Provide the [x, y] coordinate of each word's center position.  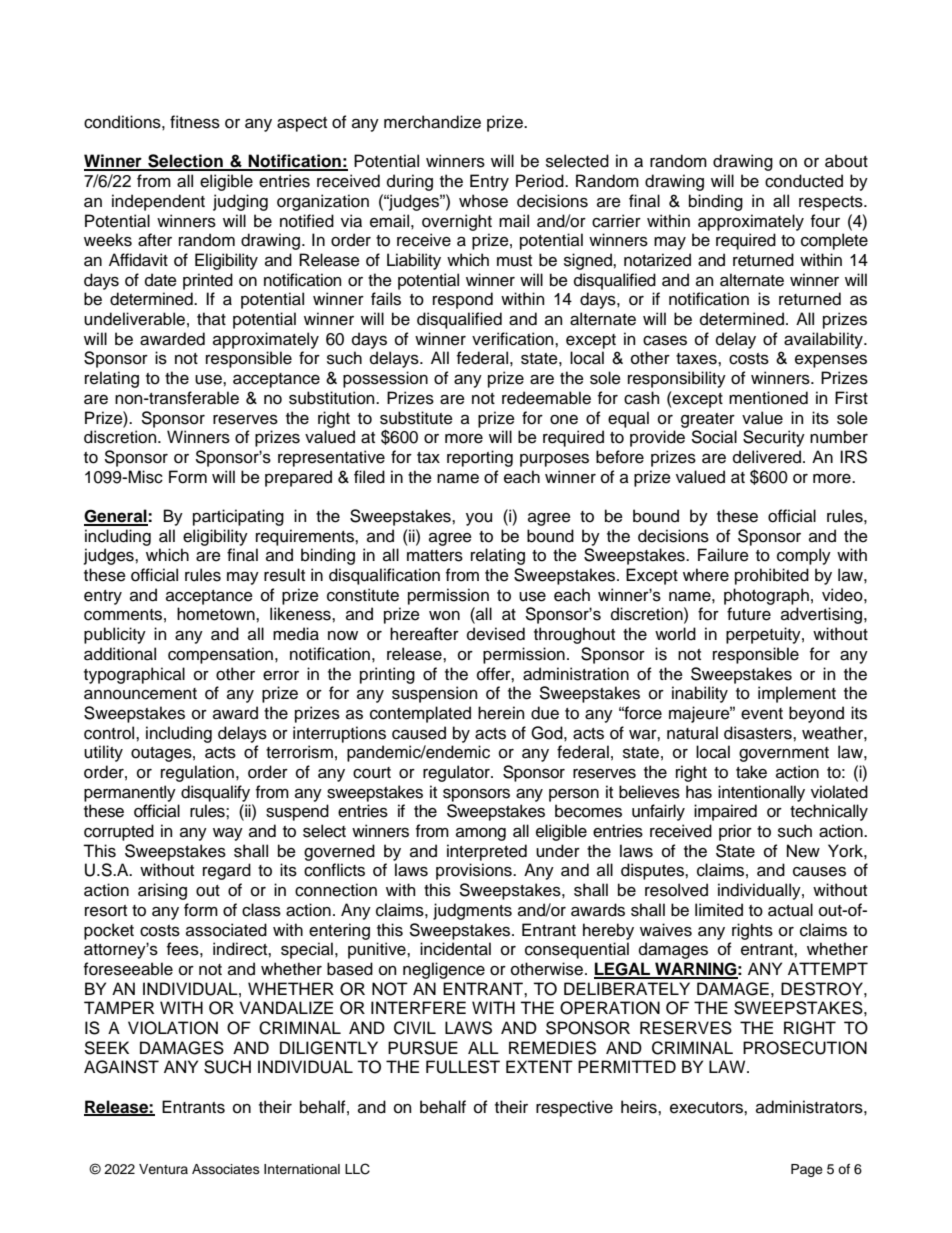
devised [496, 634]
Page [807, 1170]
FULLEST [463, 1067]
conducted [804, 181]
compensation [220, 655]
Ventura [163, 1169]
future [749, 614]
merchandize [432, 122]
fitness [195, 122]
